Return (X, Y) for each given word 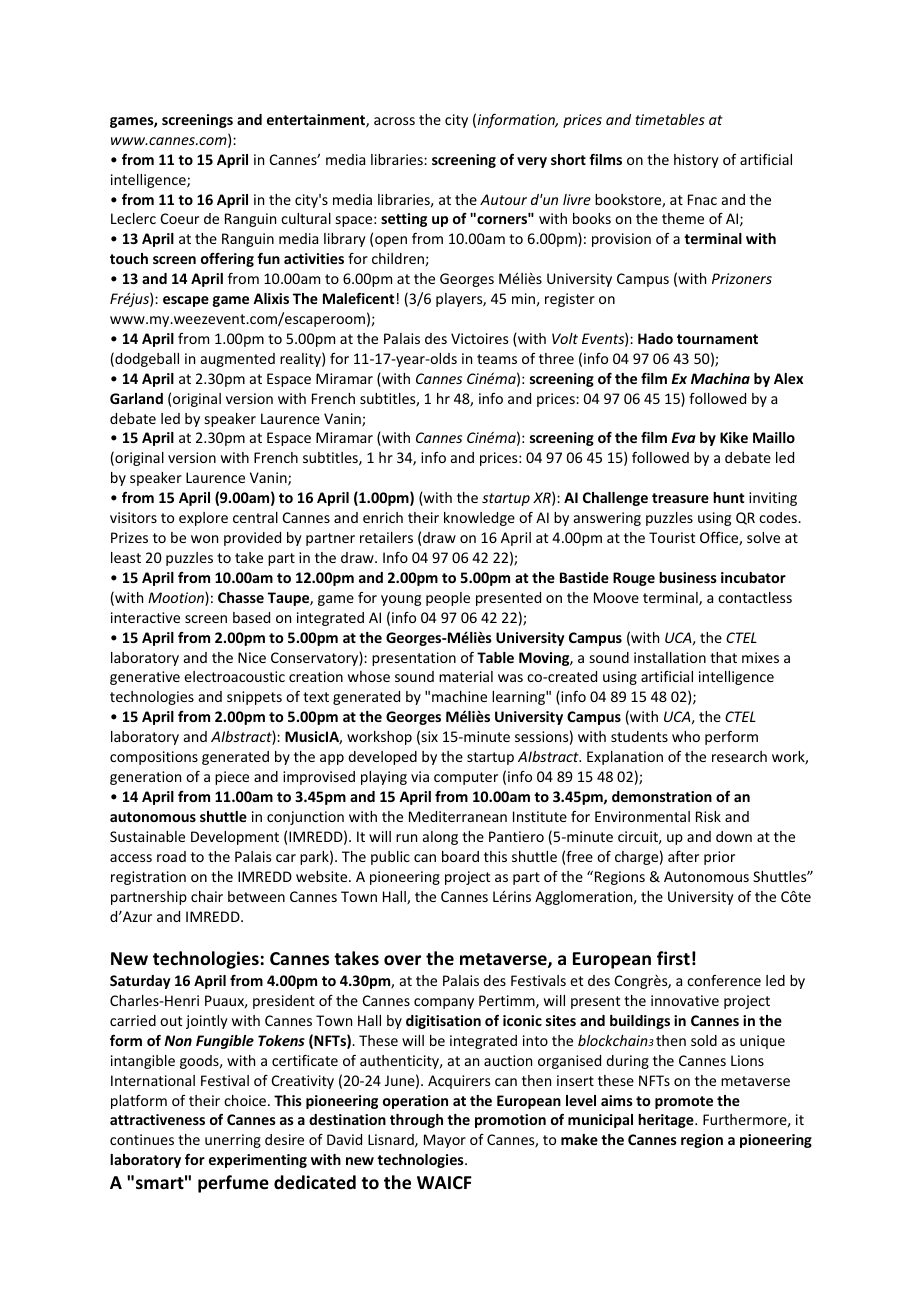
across (394, 121)
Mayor (445, 1141)
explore (203, 519)
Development (235, 838)
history (696, 161)
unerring (233, 1141)
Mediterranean (458, 816)
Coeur (180, 218)
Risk (708, 816)
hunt (728, 497)
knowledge (479, 519)
